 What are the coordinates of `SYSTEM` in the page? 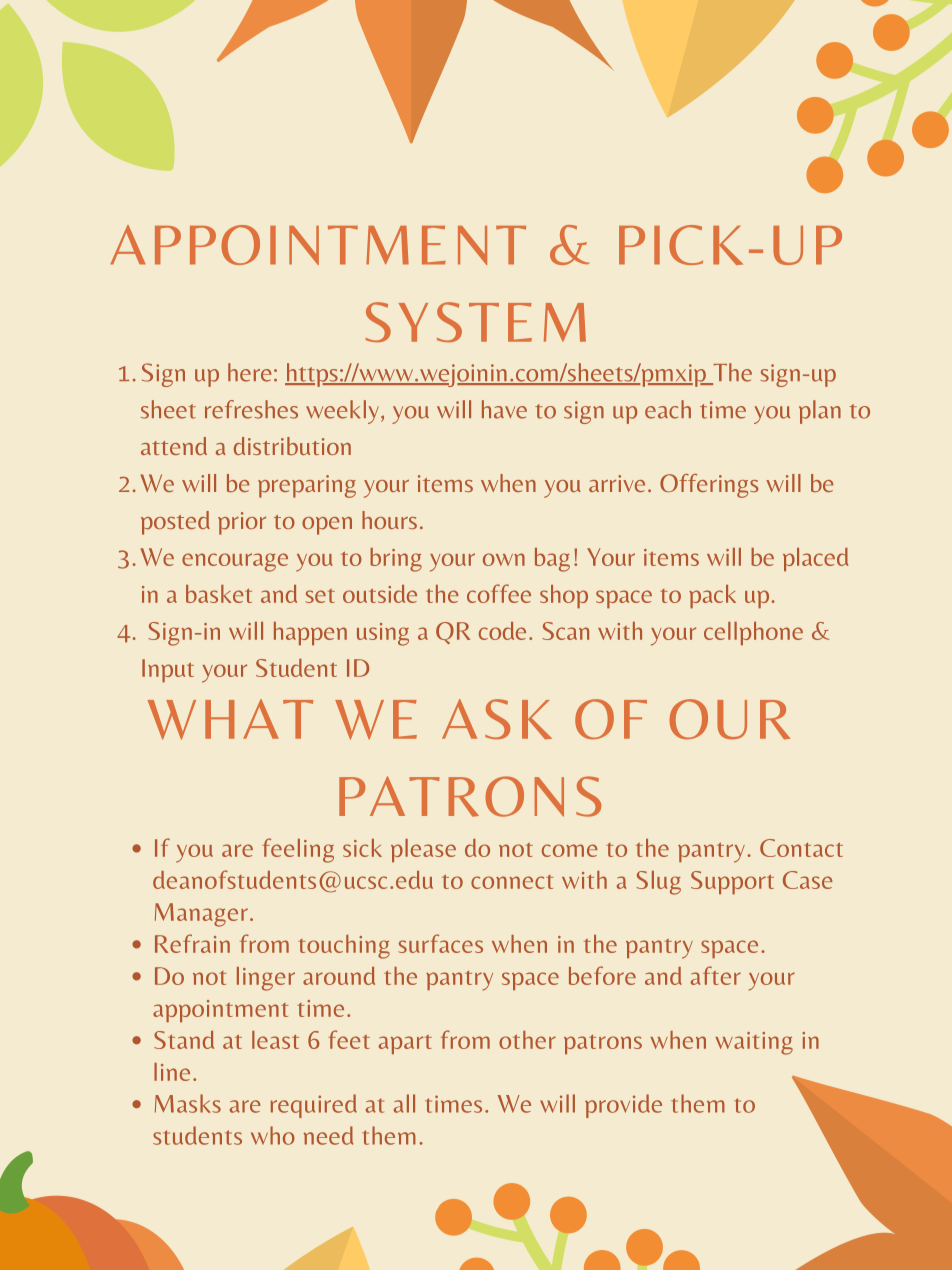 It's located at (476, 322).
